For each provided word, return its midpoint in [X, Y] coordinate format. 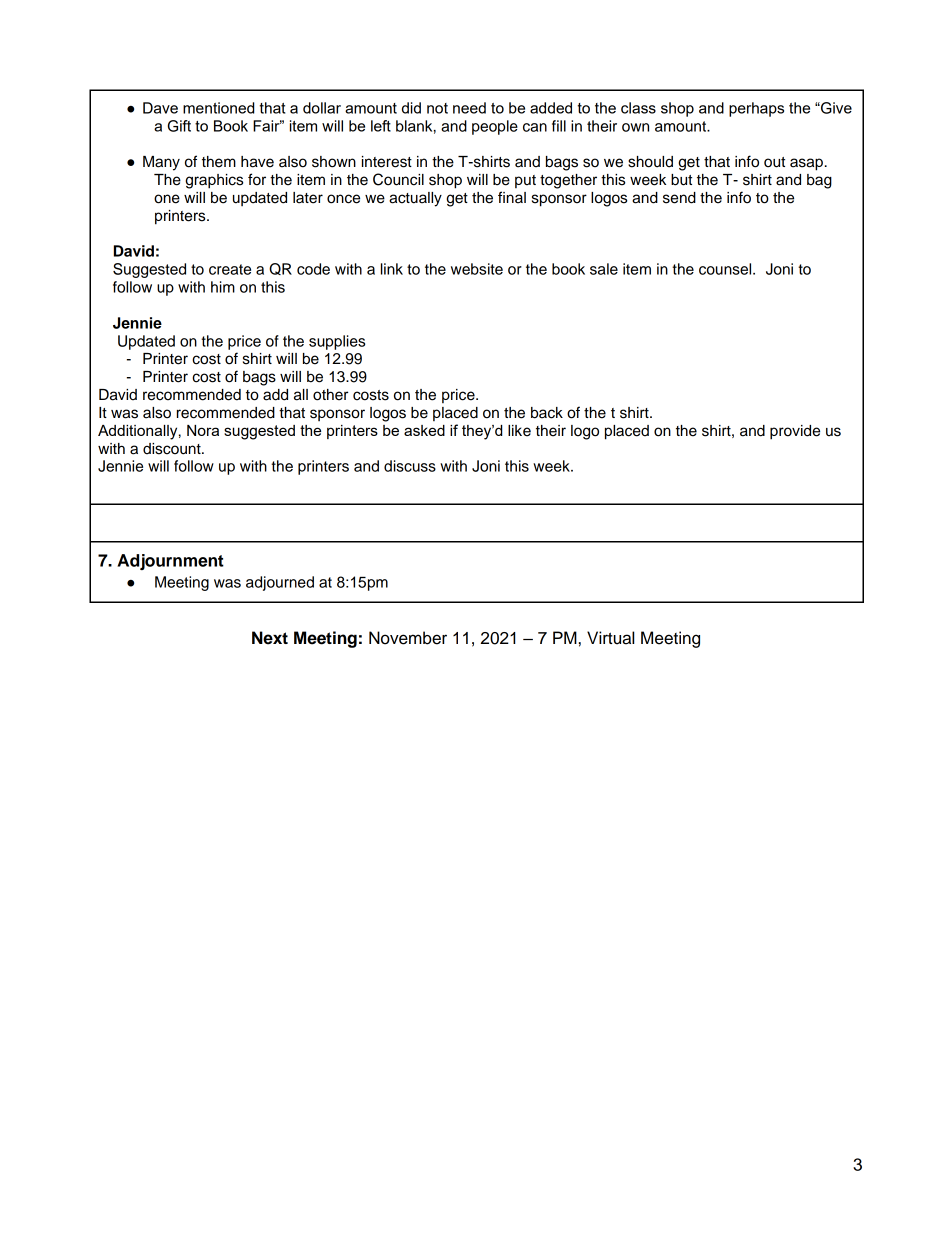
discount [173, 449]
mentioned [218, 108]
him [223, 287]
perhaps [756, 109]
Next [270, 638]
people [495, 127]
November [408, 638]
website [477, 269]
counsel [726, 269]
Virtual [610, 638]
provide [795, 432]
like [519, 431]
